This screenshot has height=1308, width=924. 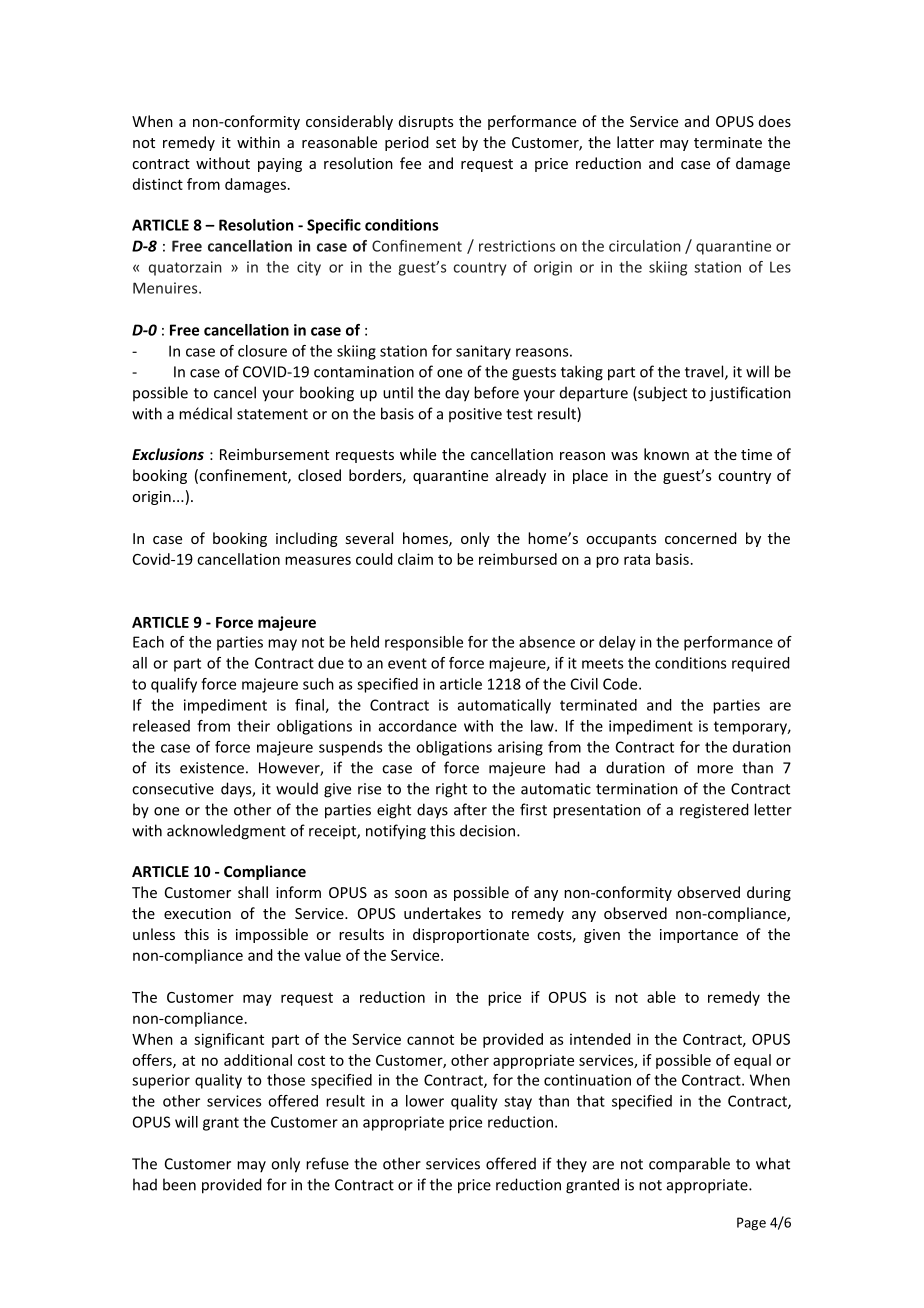 What do you see at coordinates (280, 165) in the screenshot?
I see `paying` at bounding box center [280, 165].
